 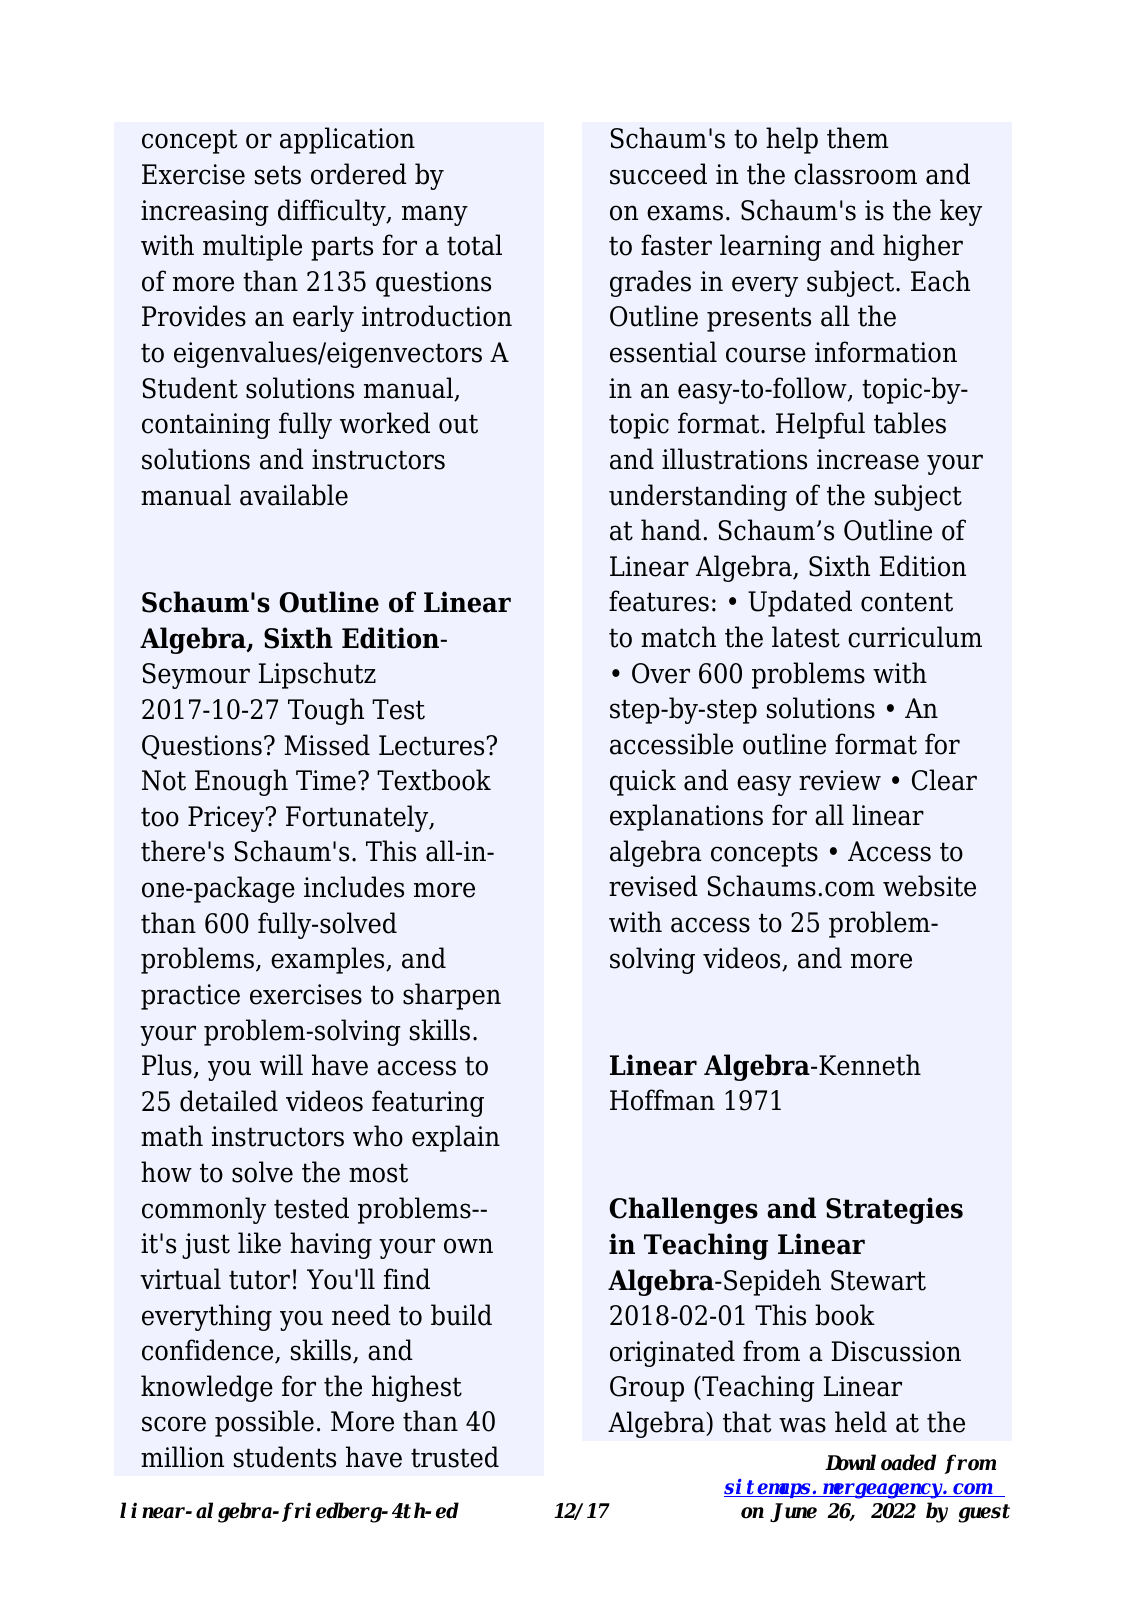 What do you see at coordinates (658, 174) in the image?
I see `succeed` at bounding box center [658, 174].
